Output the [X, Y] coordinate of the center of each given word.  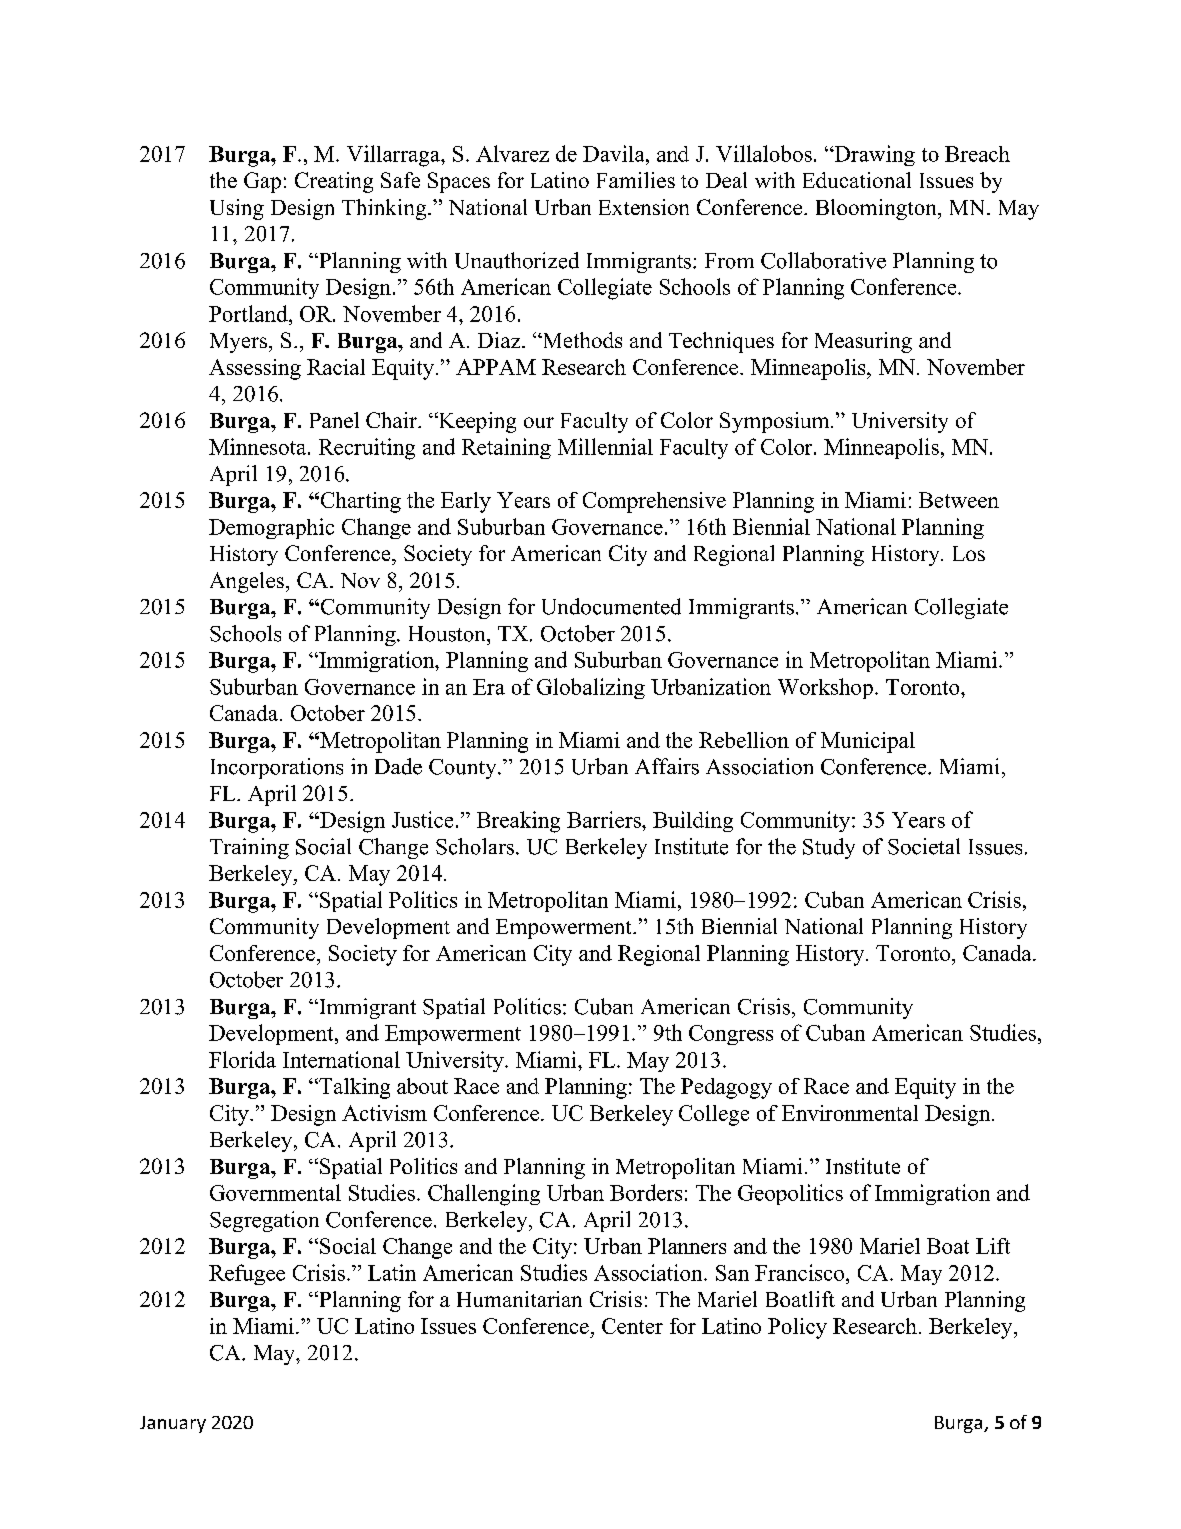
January [173, 1424]
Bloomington [877, 209]
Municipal [868, 742]
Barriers [605, 819]
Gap [262, 182]
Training [249, 848]
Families [636, 180]
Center [632, 1326]
